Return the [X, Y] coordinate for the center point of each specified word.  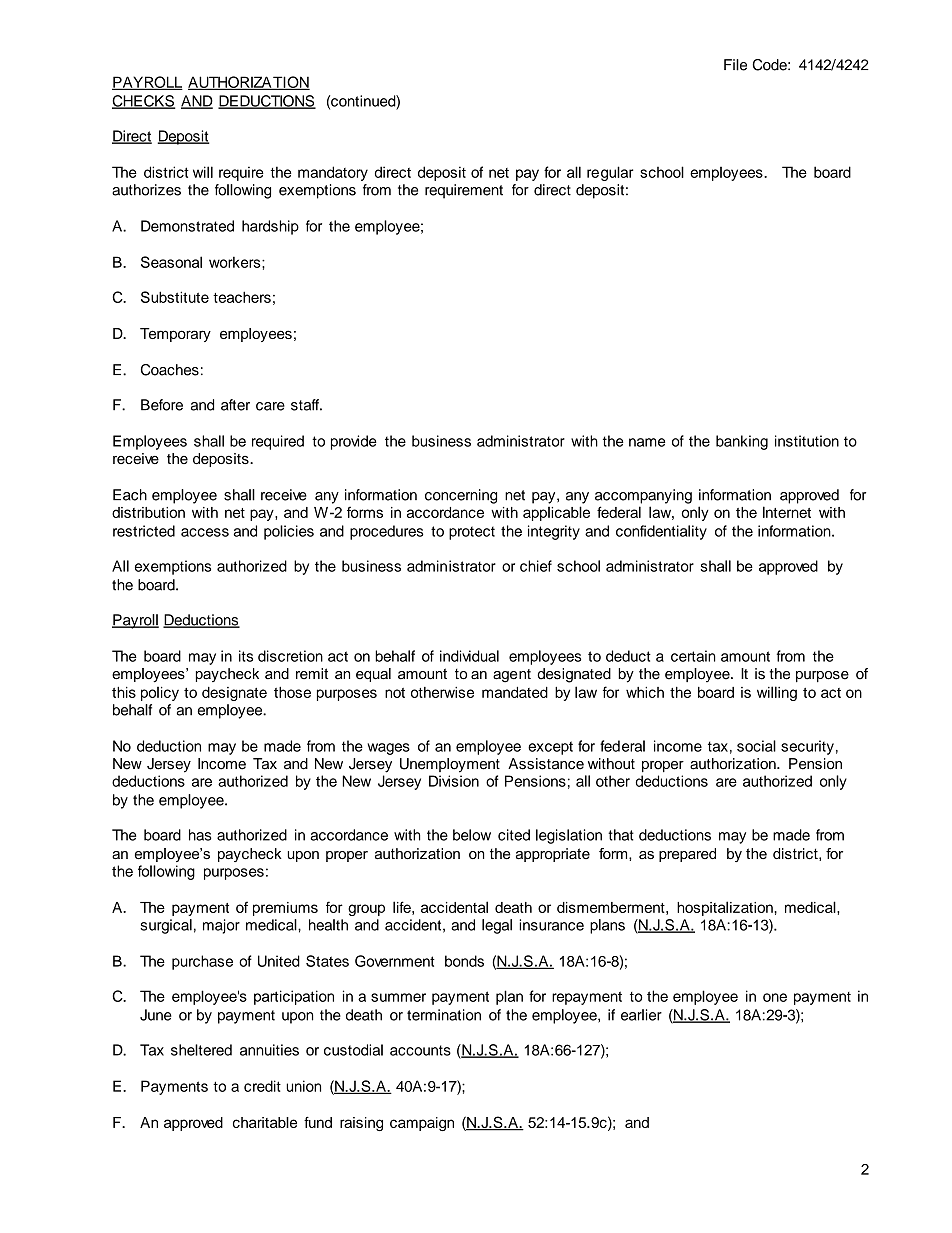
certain [693, 656]
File [735, 65]
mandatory [333, 173]
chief [536, 566]
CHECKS [143, 102]
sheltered [201, 1050]
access [205, 532]
